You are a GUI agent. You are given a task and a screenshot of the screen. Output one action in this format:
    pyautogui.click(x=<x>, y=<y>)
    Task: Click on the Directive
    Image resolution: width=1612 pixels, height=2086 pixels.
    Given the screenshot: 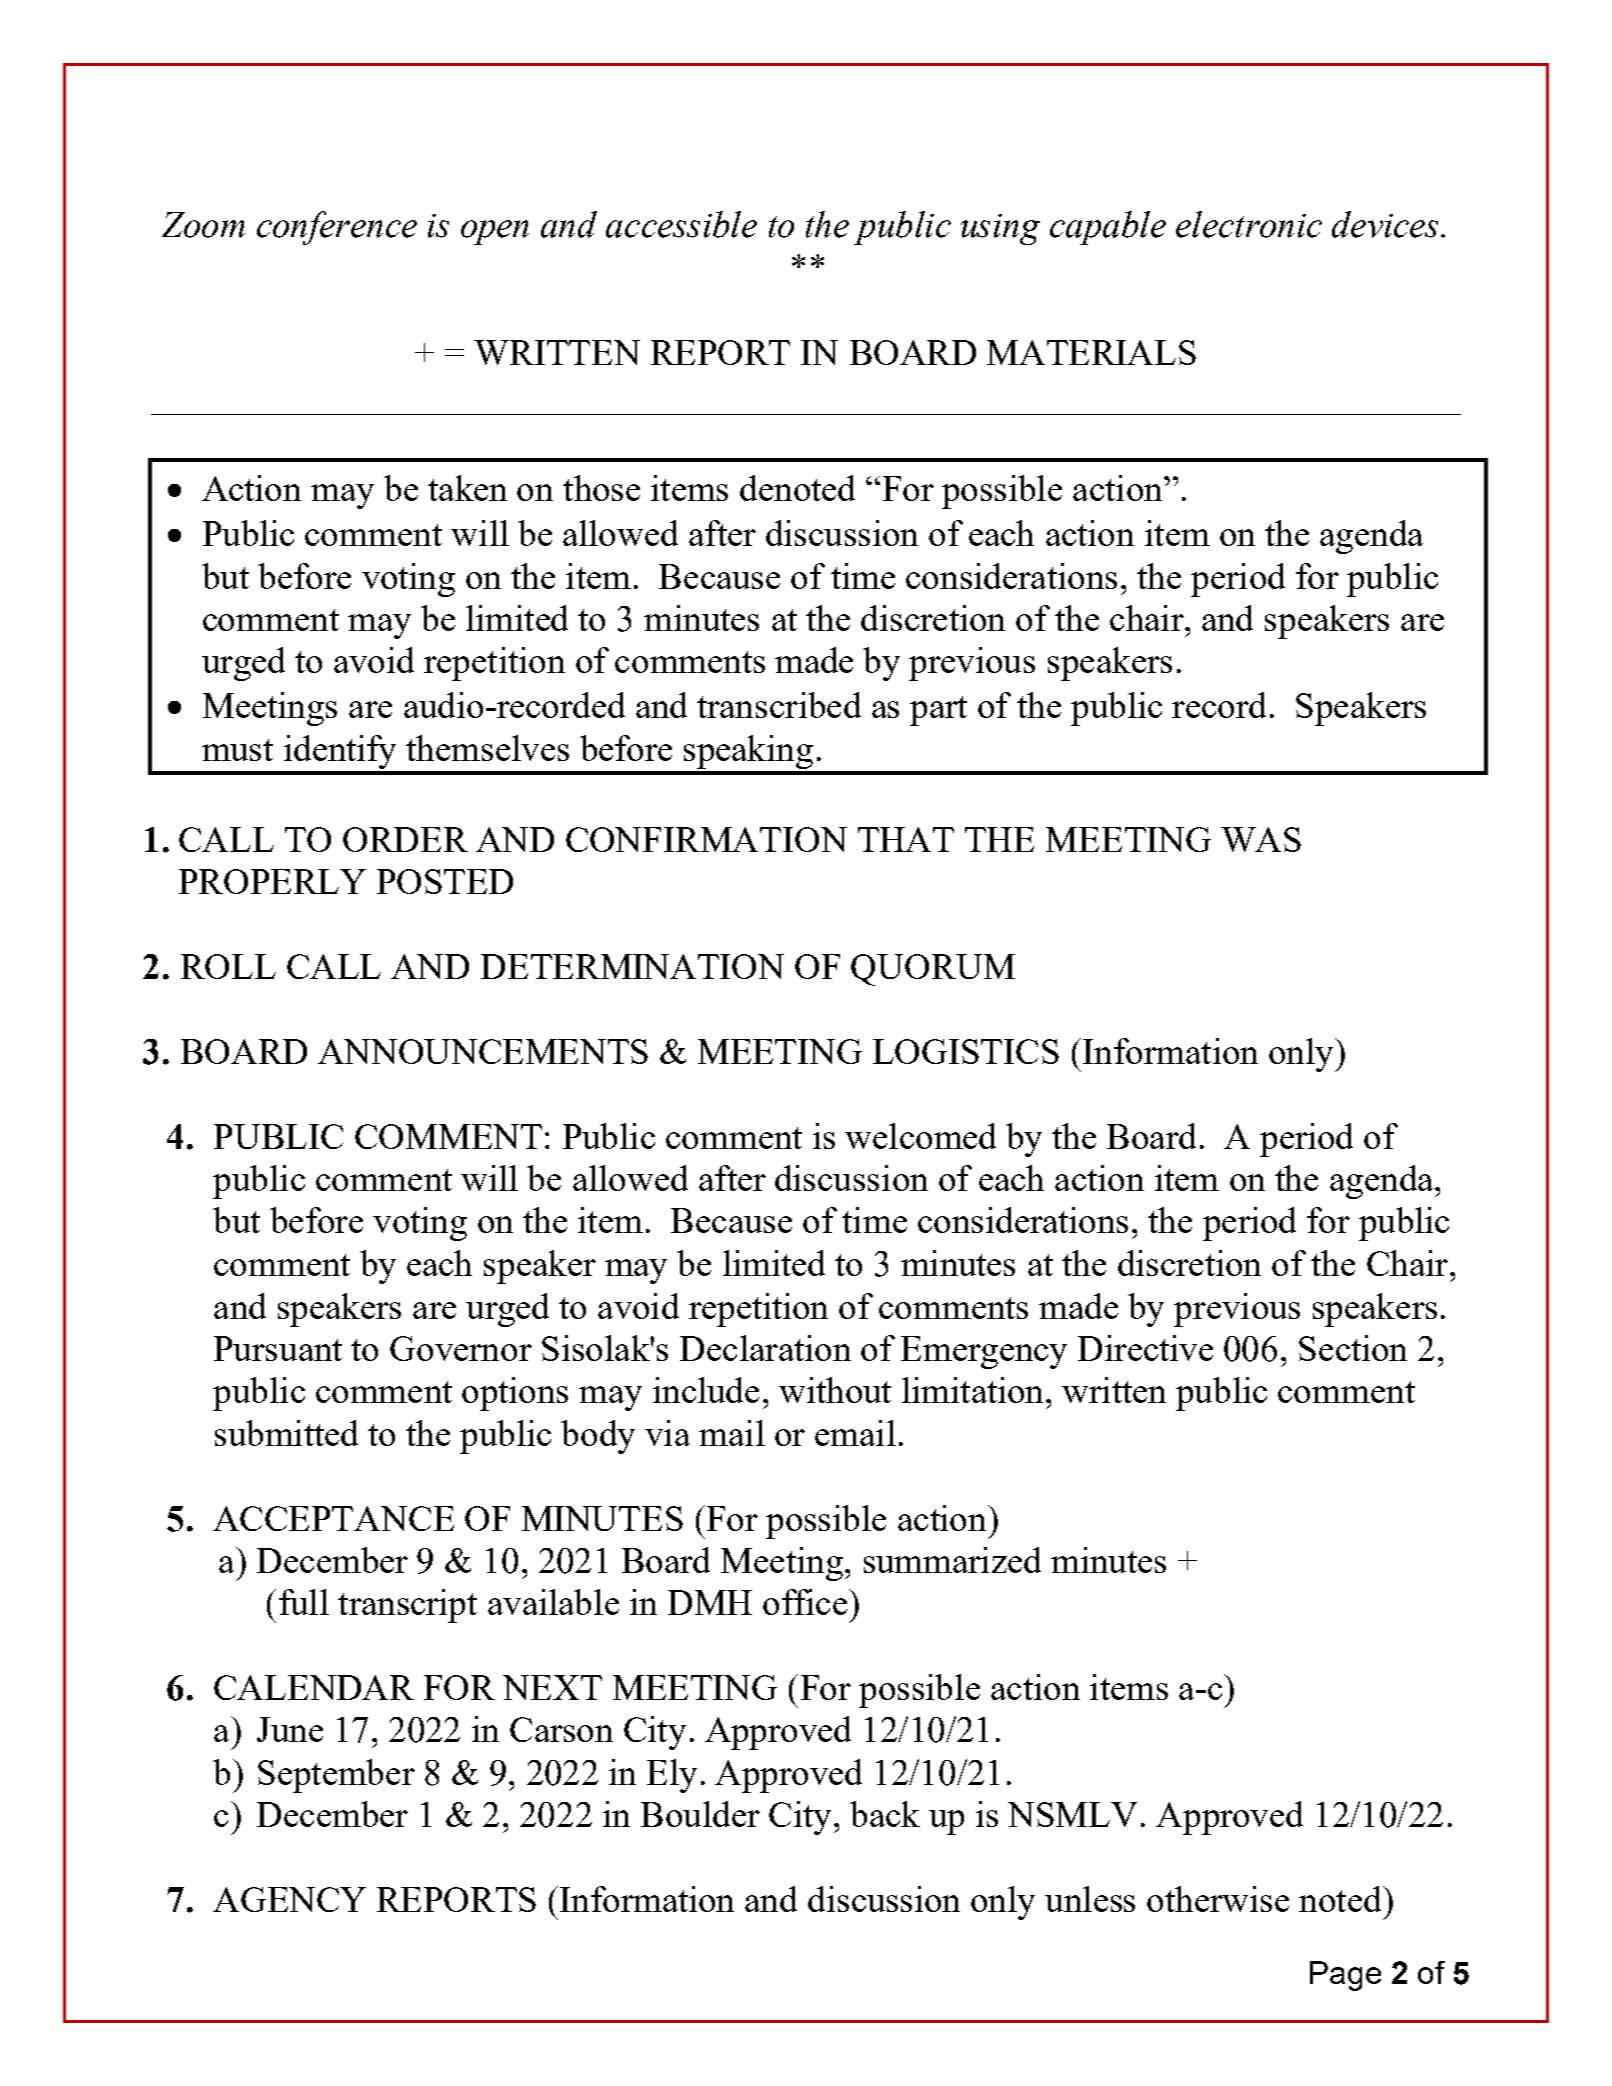 What is the action you would take?
    pyautogui.click(x=1145, y=1348)
